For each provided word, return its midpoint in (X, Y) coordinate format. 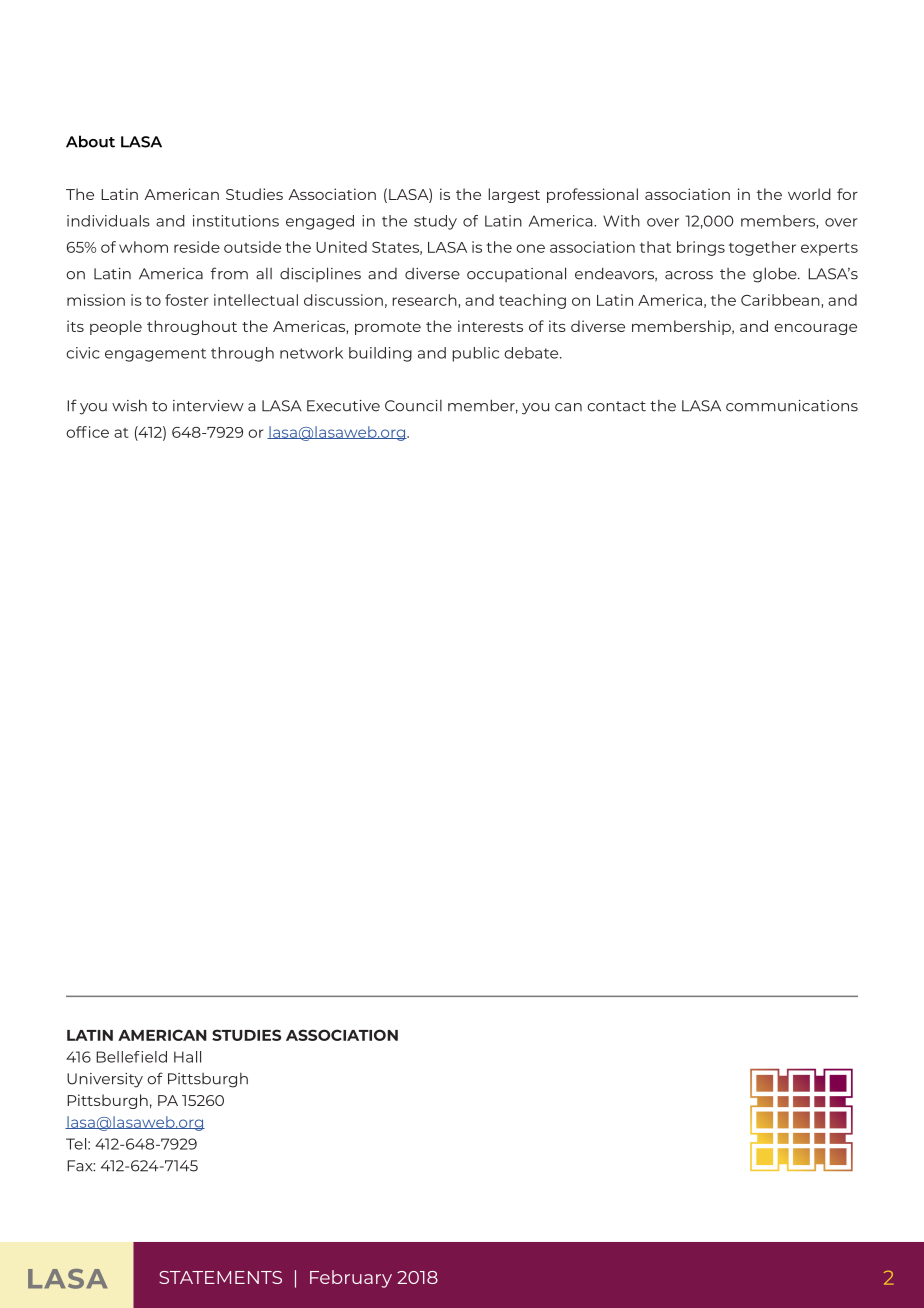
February (351, 1279)
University (105, 1080)
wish (129, 405)
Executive (343, 406)
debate (532, 353)
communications (792, 406)
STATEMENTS (220, 1277)
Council (413, 406)
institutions (236, 221)
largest (514, 195)
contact (616, 406)
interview (208, 406)
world (809, 194)
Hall (187, 1057)
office (87, 432)
